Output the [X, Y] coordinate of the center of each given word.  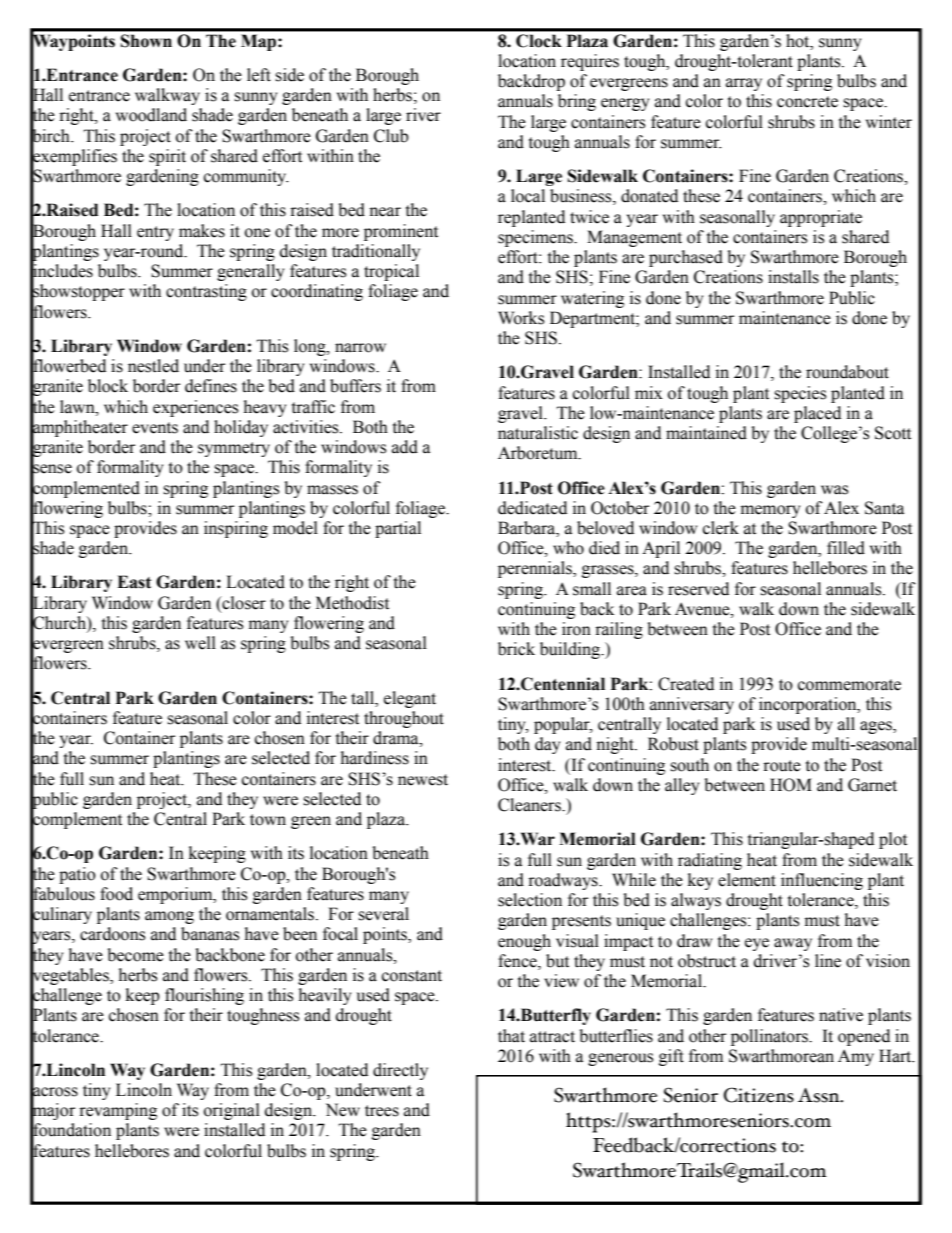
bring [577, 102]
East [134, 582]
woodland [151, 115]
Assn [820, 1095]
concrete [807, 102]
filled [846, 548]
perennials [536, 569]
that [511, 1036]
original [232, 1111]
